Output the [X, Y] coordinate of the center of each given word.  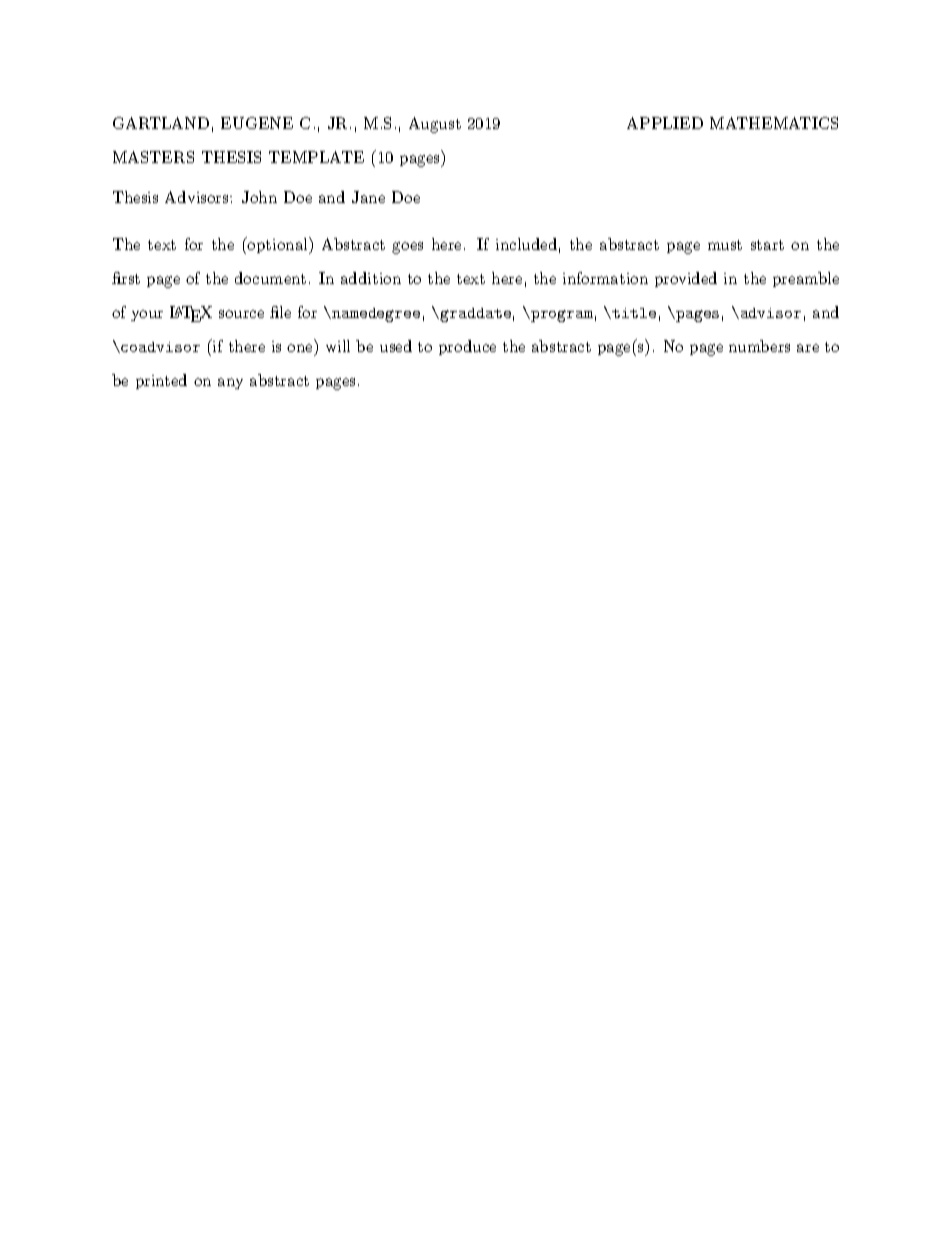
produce [467, 347]
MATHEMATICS [774, 123]
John [259, 197]
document [270, 278]
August [435, 125]
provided [686, 279]
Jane [368, 197]
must [725, 245]
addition [371, 278]
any [230, 383]
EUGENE [257, 123]
